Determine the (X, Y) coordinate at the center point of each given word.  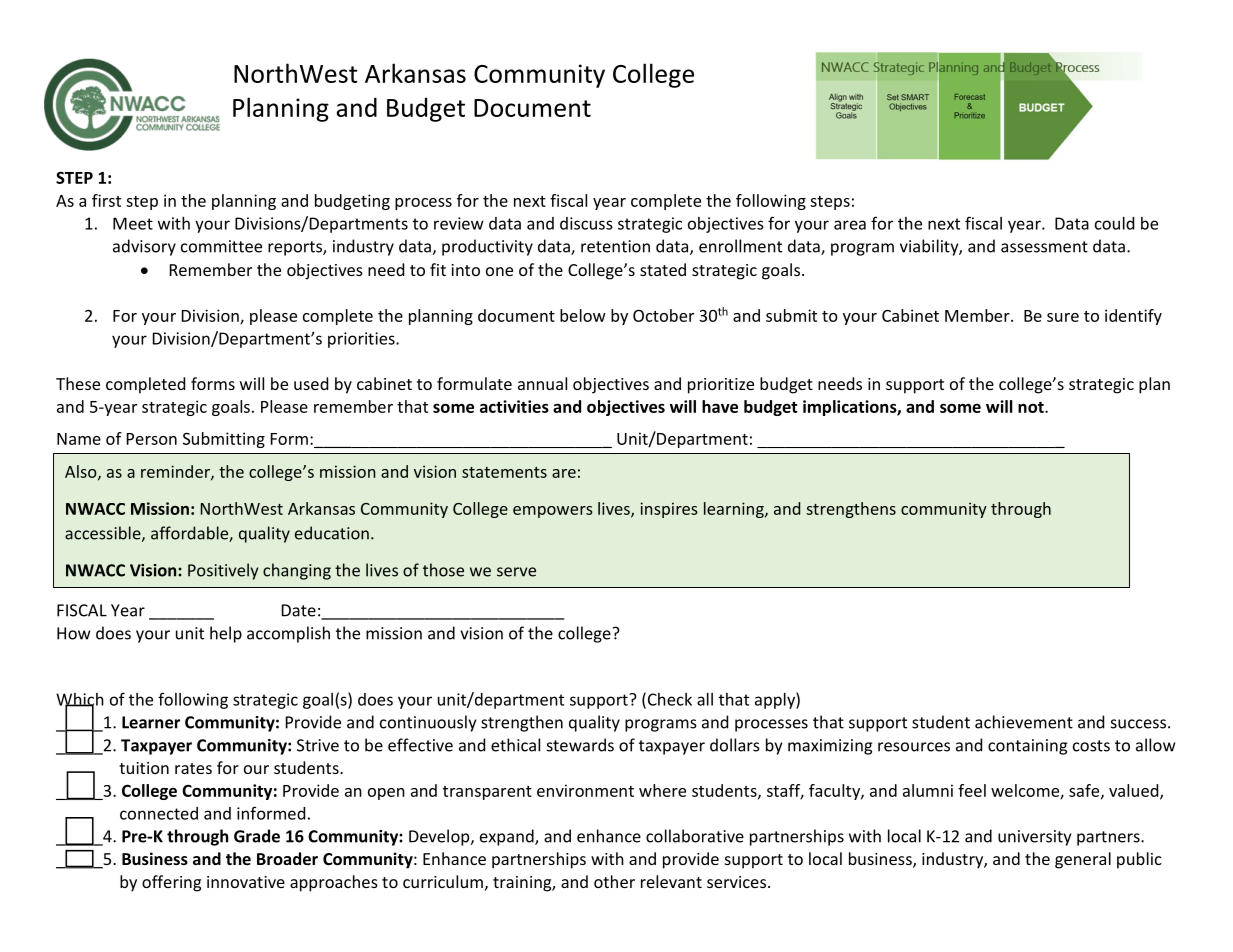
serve (516, 572)
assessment (1044, 247)
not (1032, 407)
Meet (133, 223)
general (1083, 860)
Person (152, 439)
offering (171, 883)
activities (514, 406)
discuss (586, 223)
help (226, 634)
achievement (1024, 722)
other (614, 881)
